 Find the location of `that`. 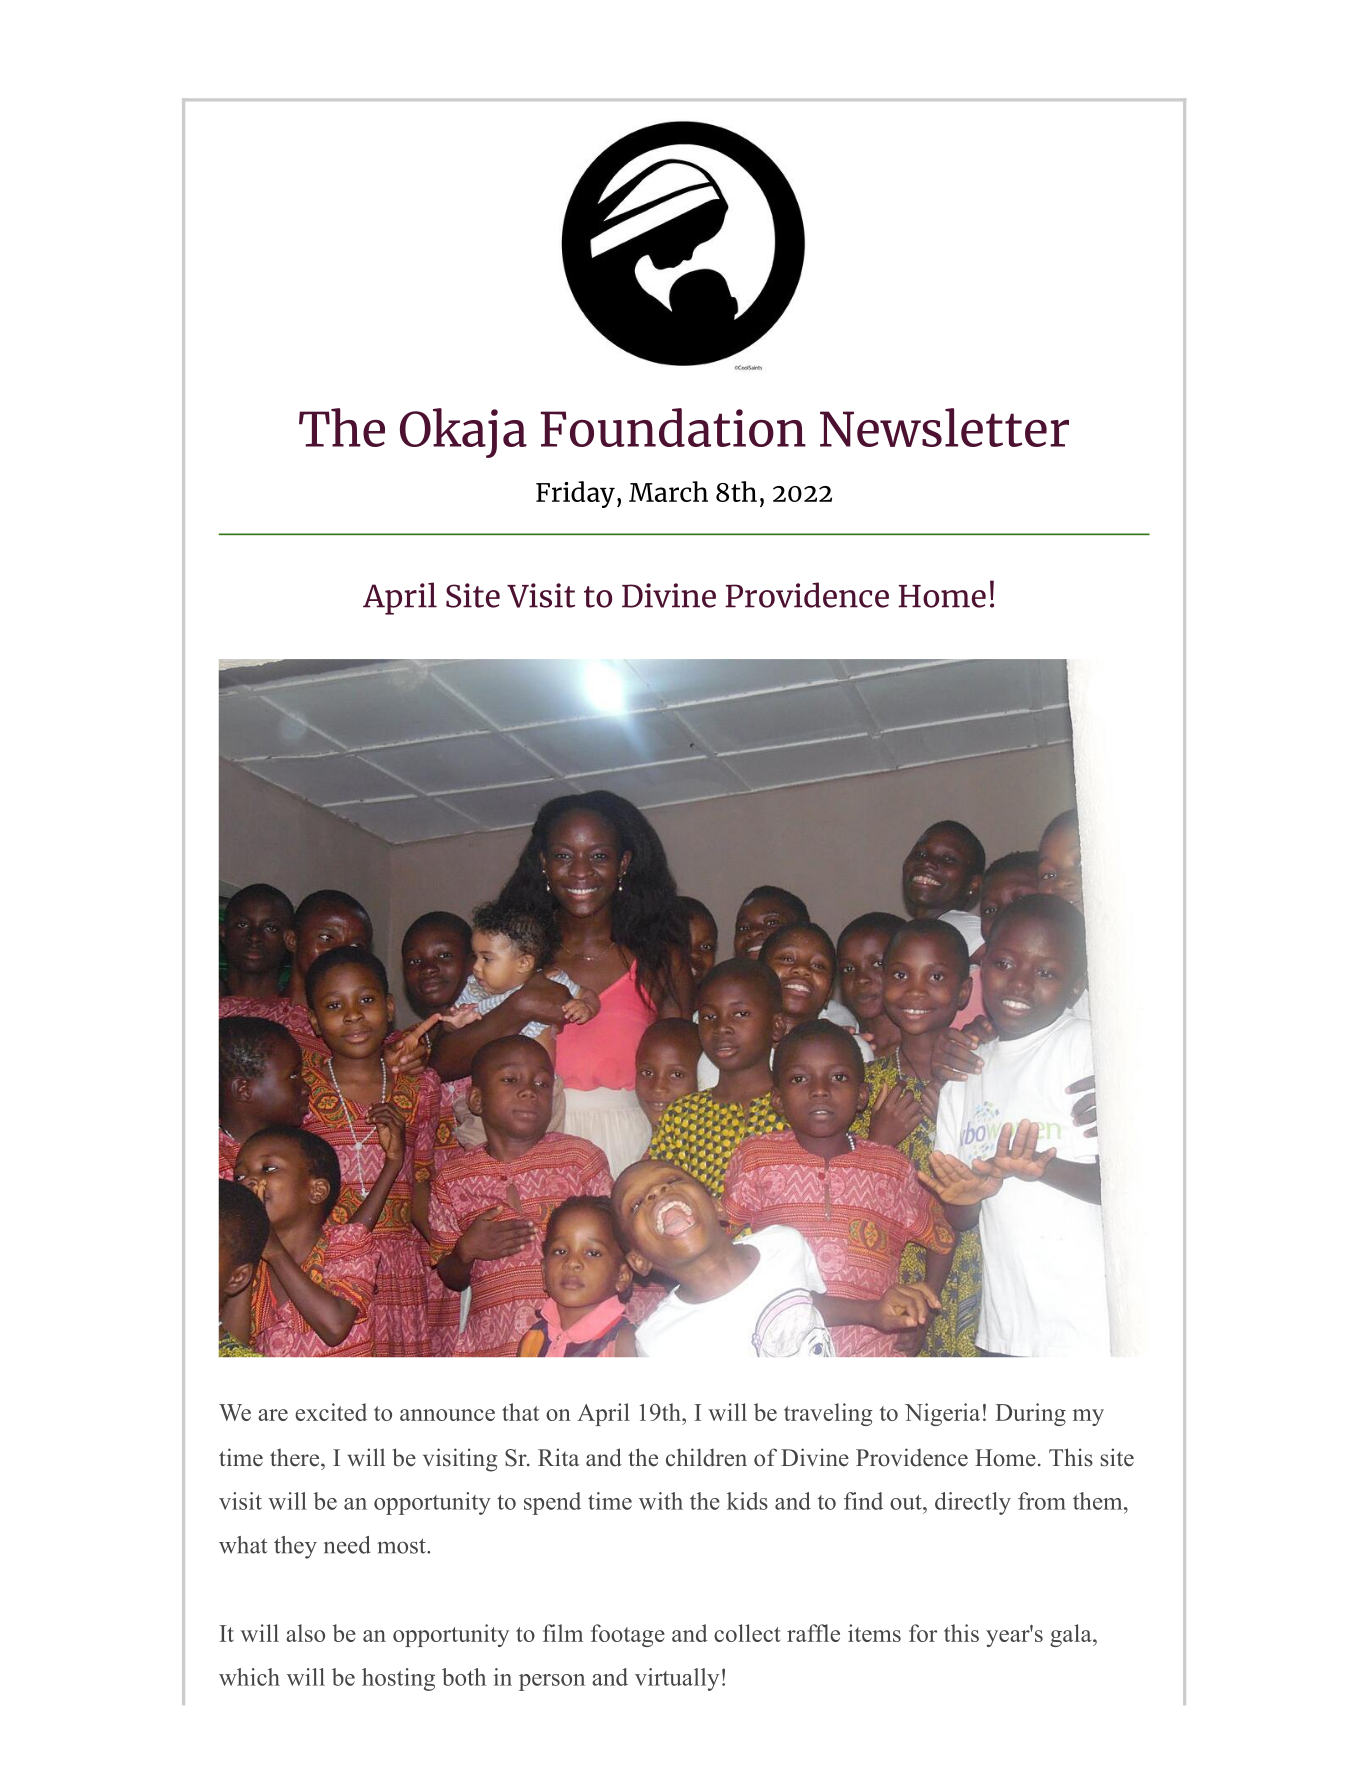

that is located at coordinates (520, 1412).
